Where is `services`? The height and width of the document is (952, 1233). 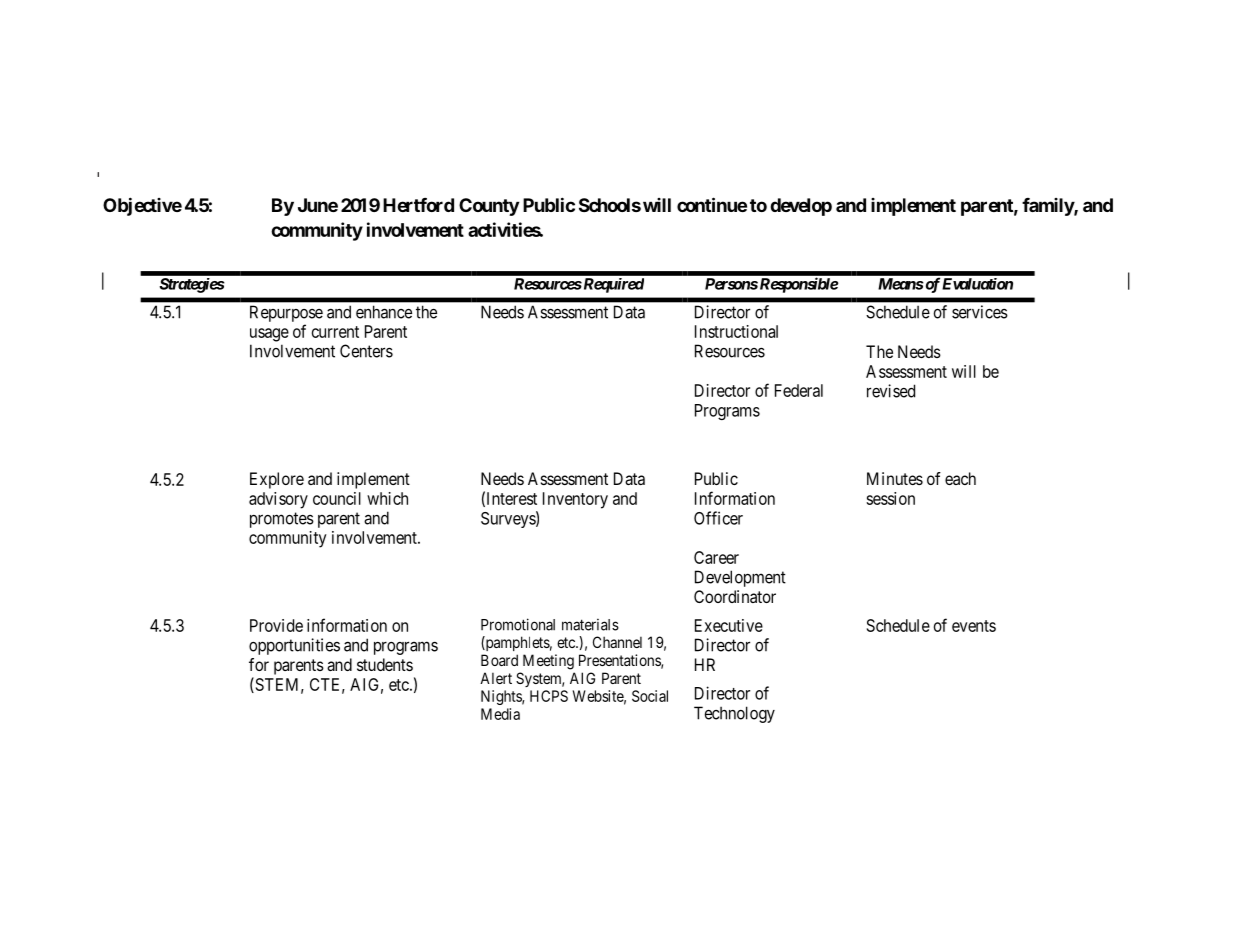 services is located at coordinates (980, 312).
